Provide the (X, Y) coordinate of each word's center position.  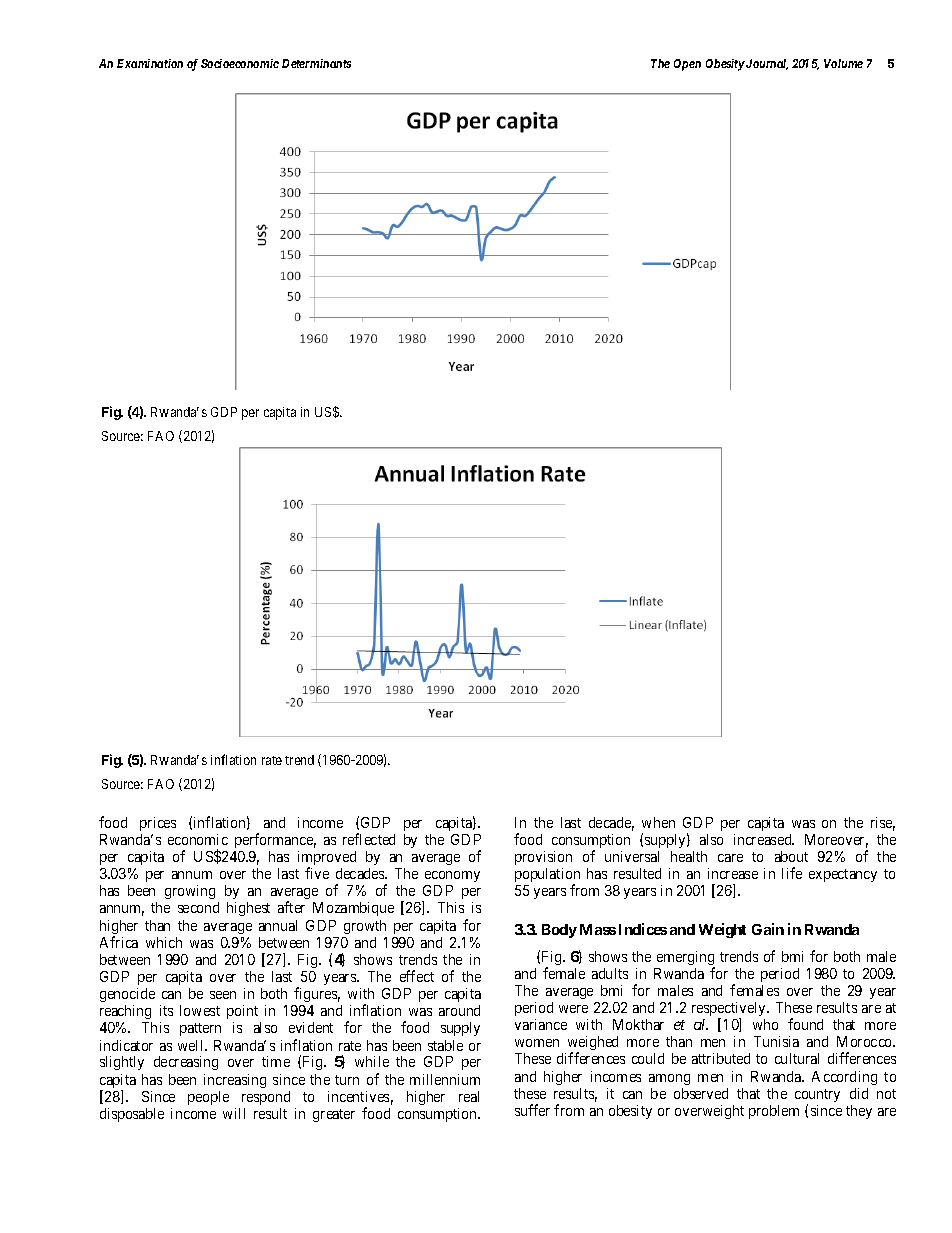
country (817, 1097)
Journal (766, 64)
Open (687, 65)
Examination (150, 63)
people (208, 1098)
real (469, 1096)
